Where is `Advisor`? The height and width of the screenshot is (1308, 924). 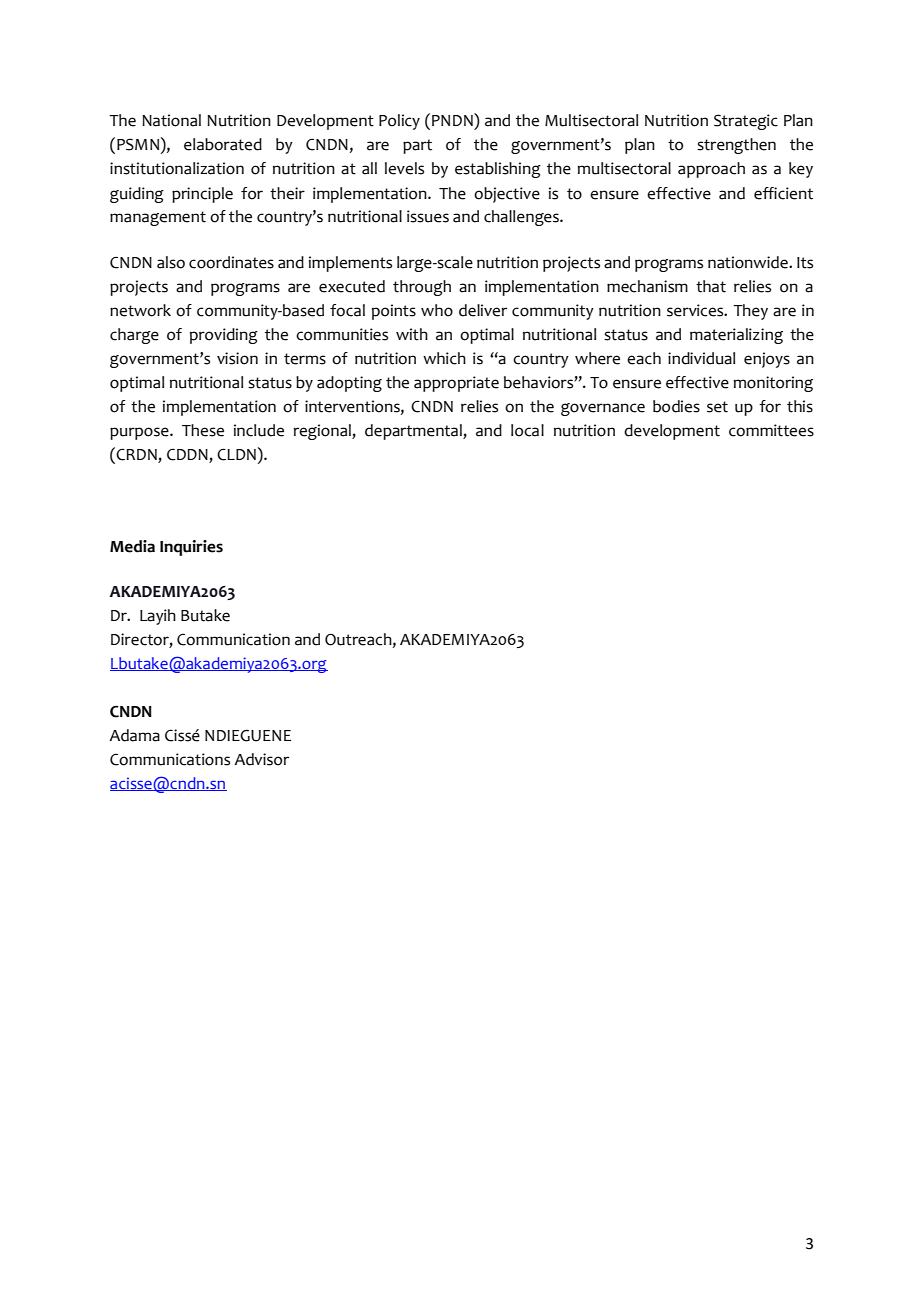 Advisor is located at coordinates (261, 759).
